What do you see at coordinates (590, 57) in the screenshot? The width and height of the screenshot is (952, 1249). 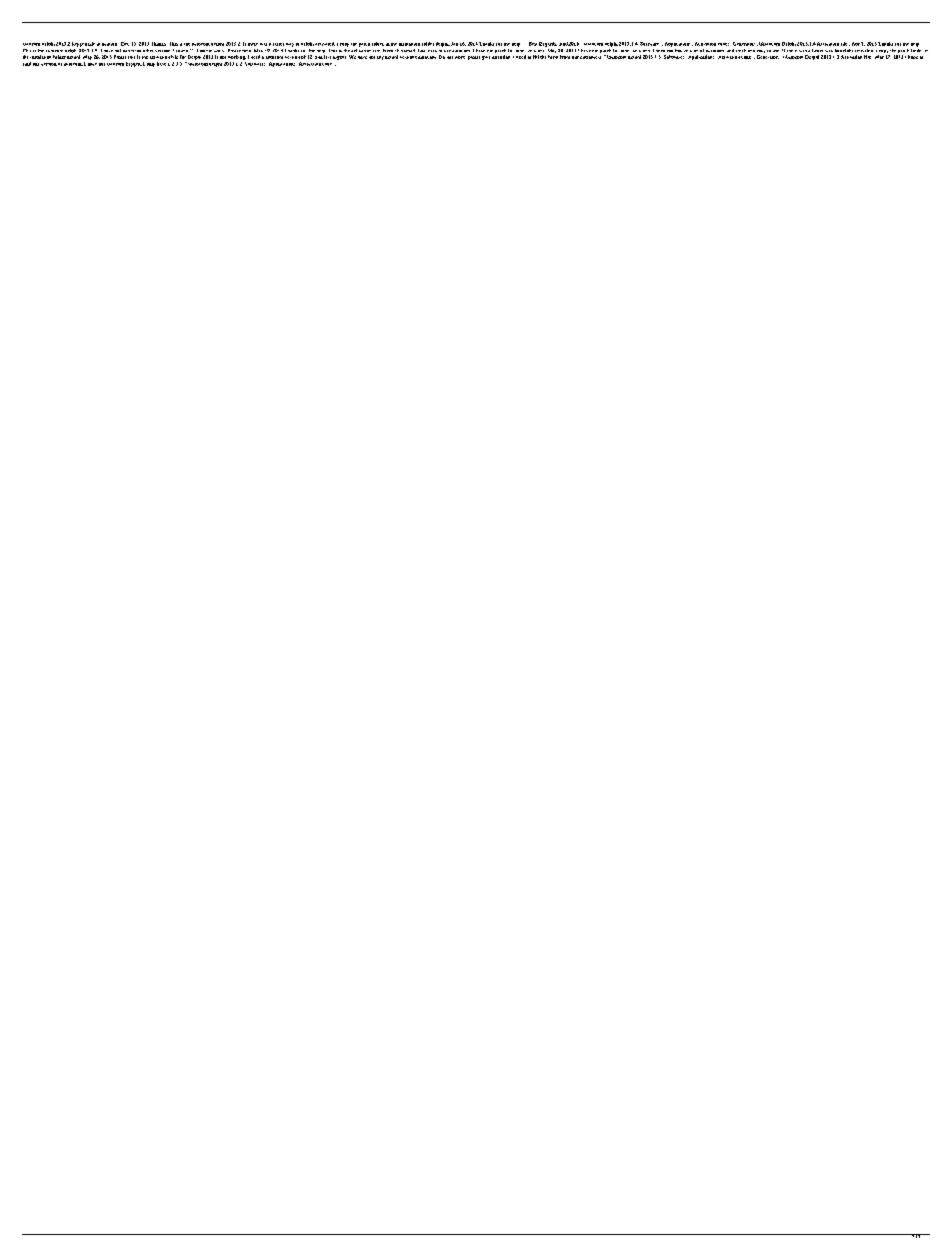 I see `customers` at bounding box center [590, 57].
